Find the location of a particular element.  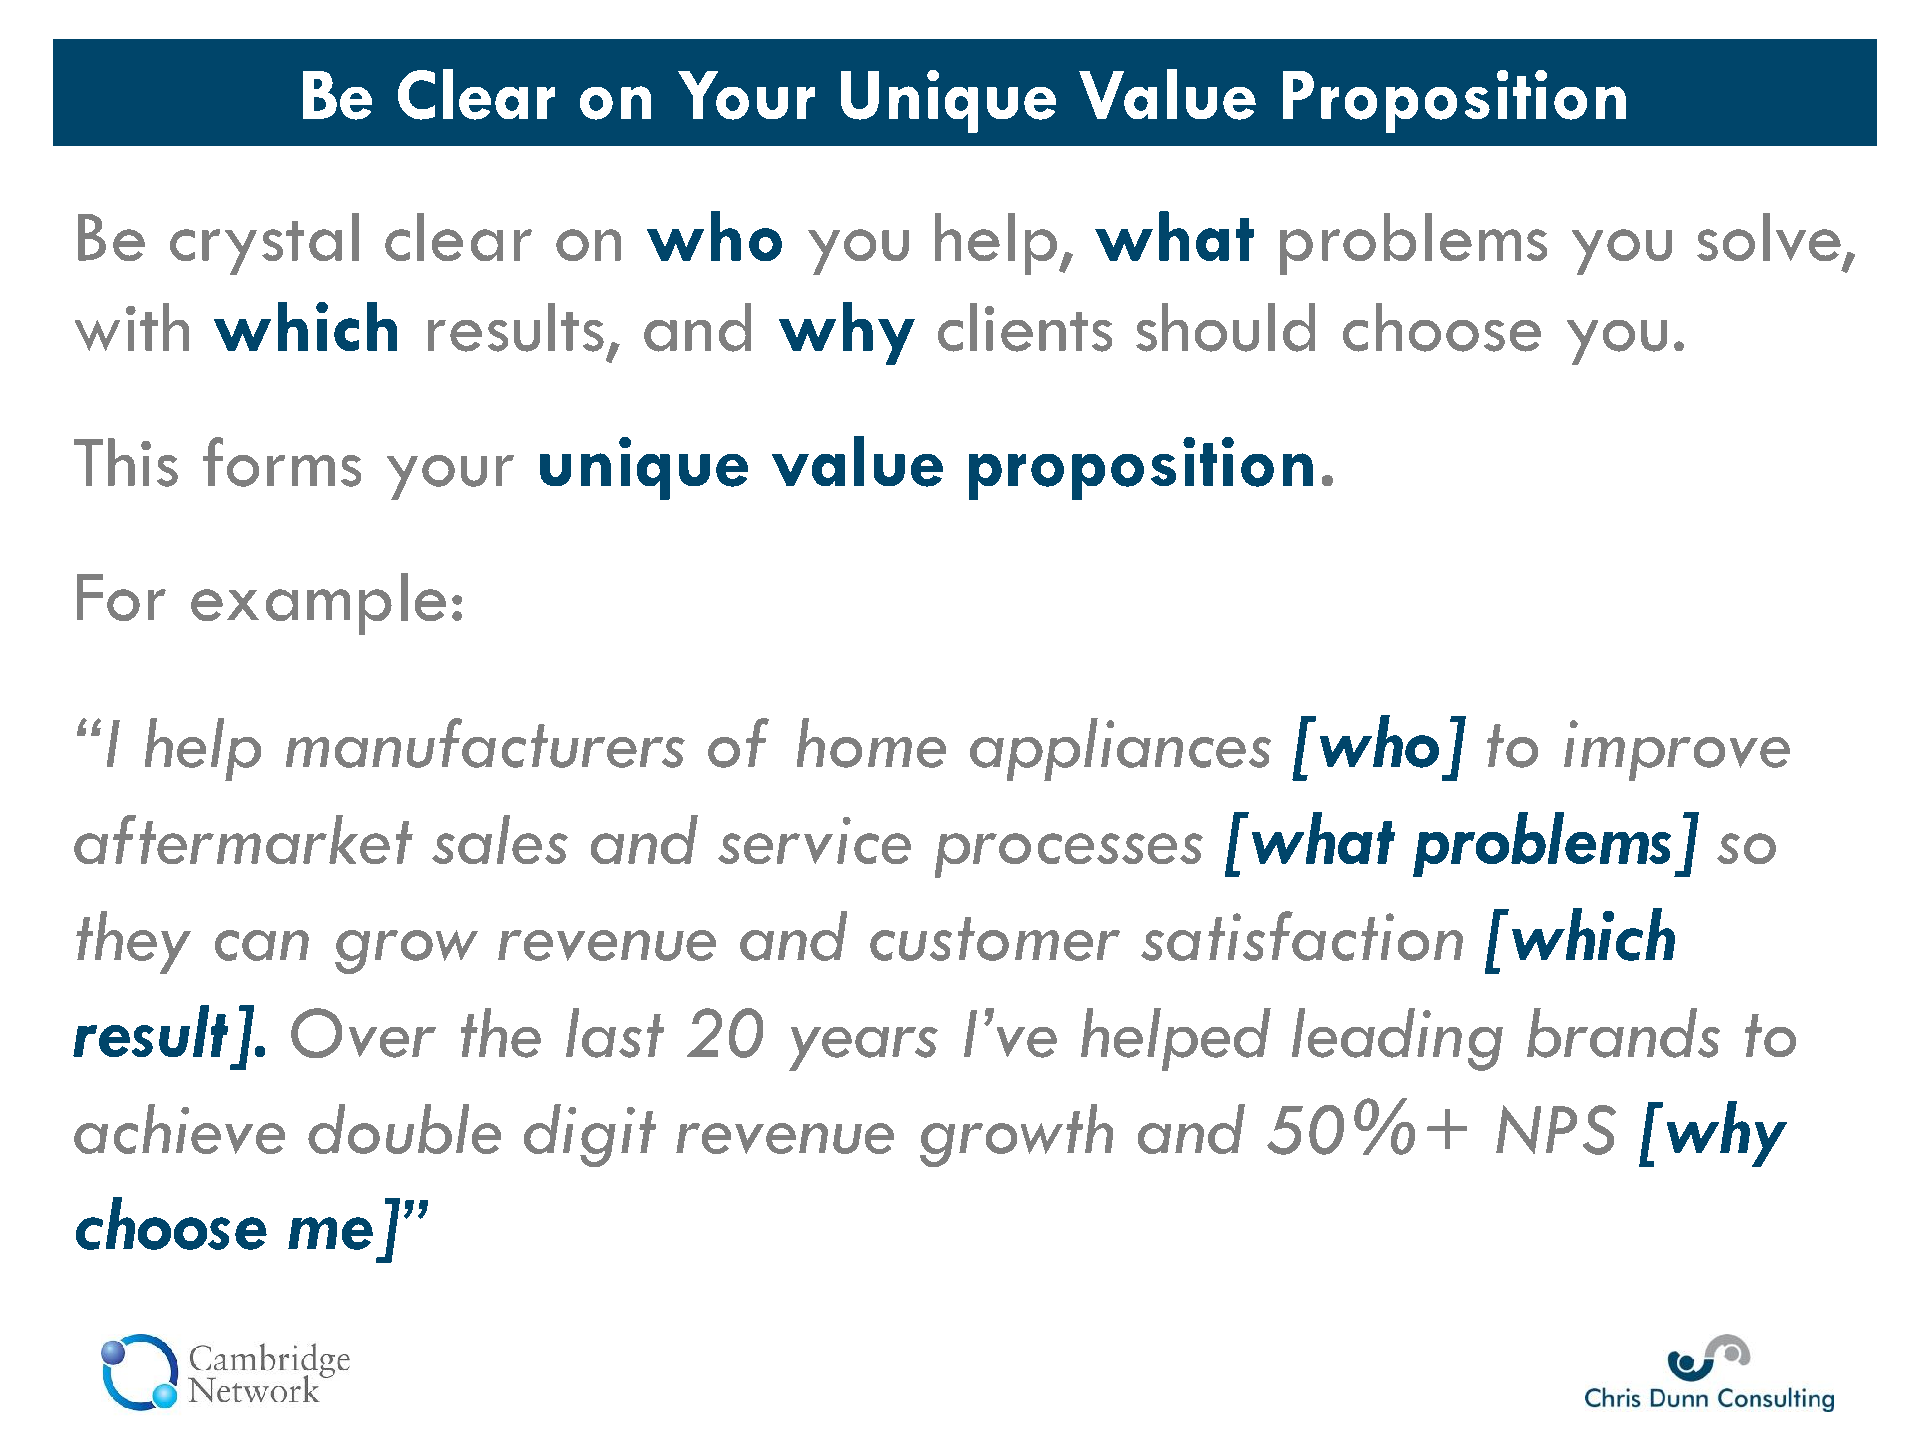

NPS is located at coordinates (1556, 1130).
